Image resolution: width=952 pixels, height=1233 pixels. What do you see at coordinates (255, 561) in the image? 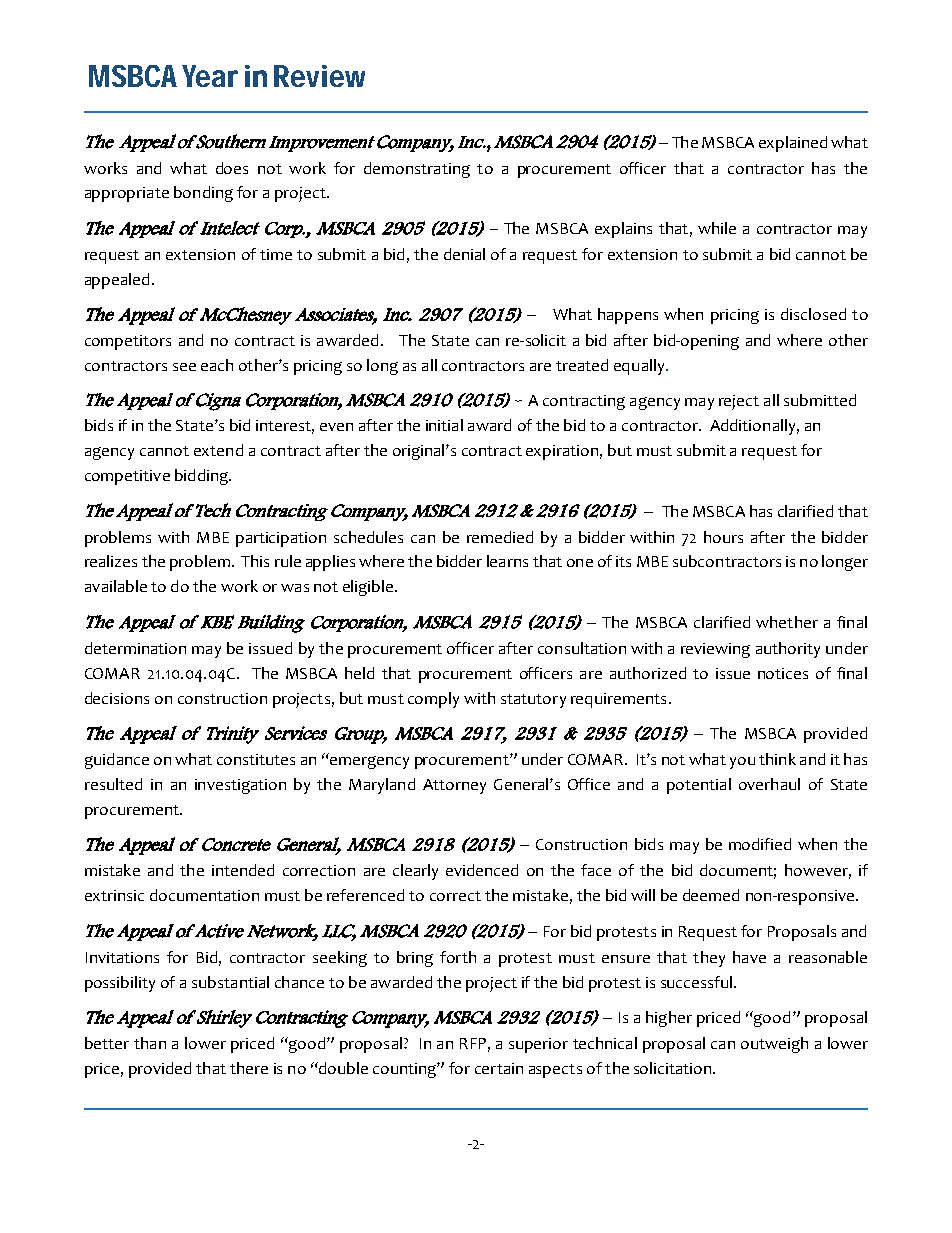
I see `This` at bounding box center [255, 561].
